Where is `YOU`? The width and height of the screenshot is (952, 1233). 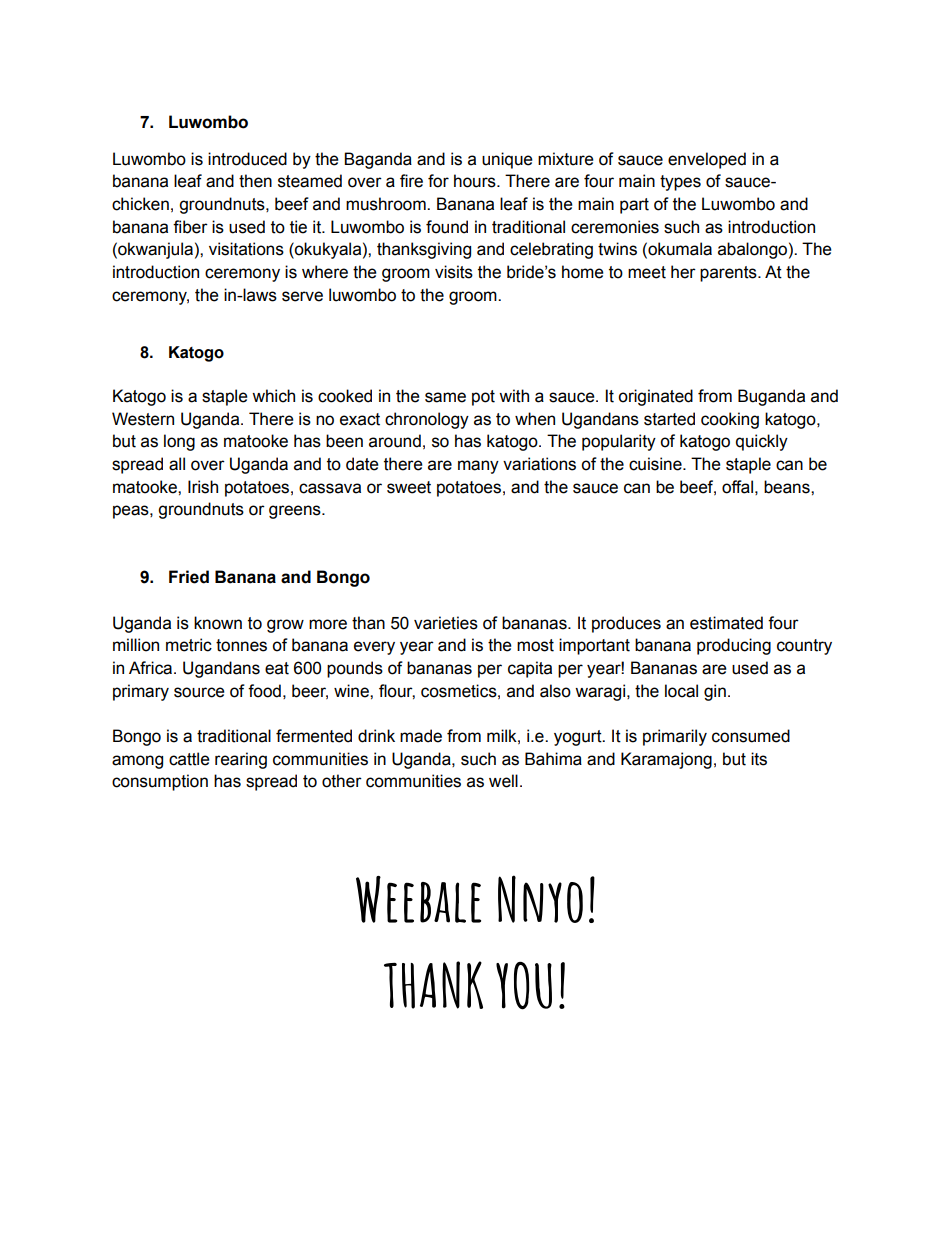
YOU is located at coordinates (524, 986).
